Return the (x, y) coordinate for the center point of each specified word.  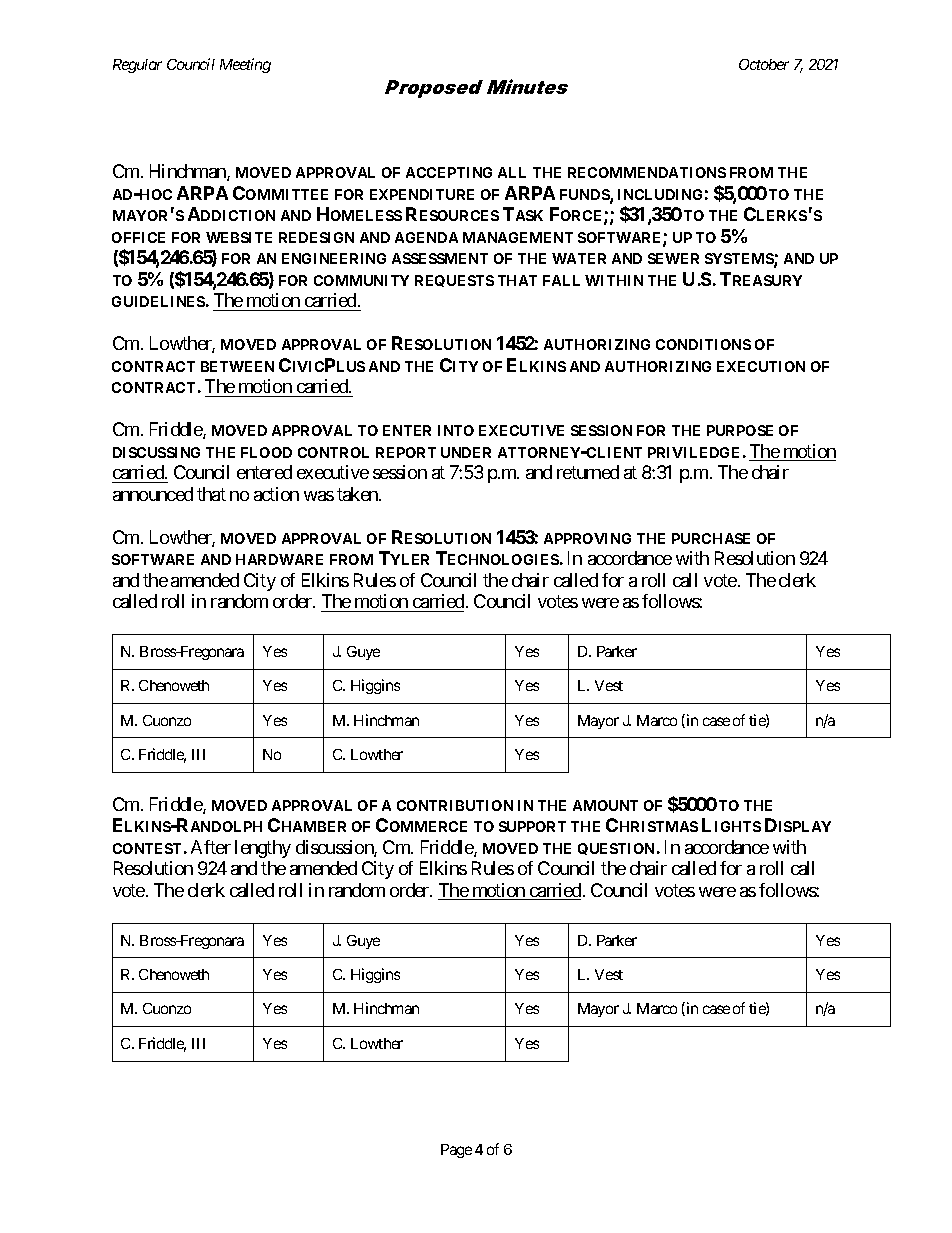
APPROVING (587, 538)
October (764, 64)
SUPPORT (532, 826)
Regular (137, 66)
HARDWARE (279, 559)
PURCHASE (711, 538)
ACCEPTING (449, 172)
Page (456, 1151)
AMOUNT (605, 805)
